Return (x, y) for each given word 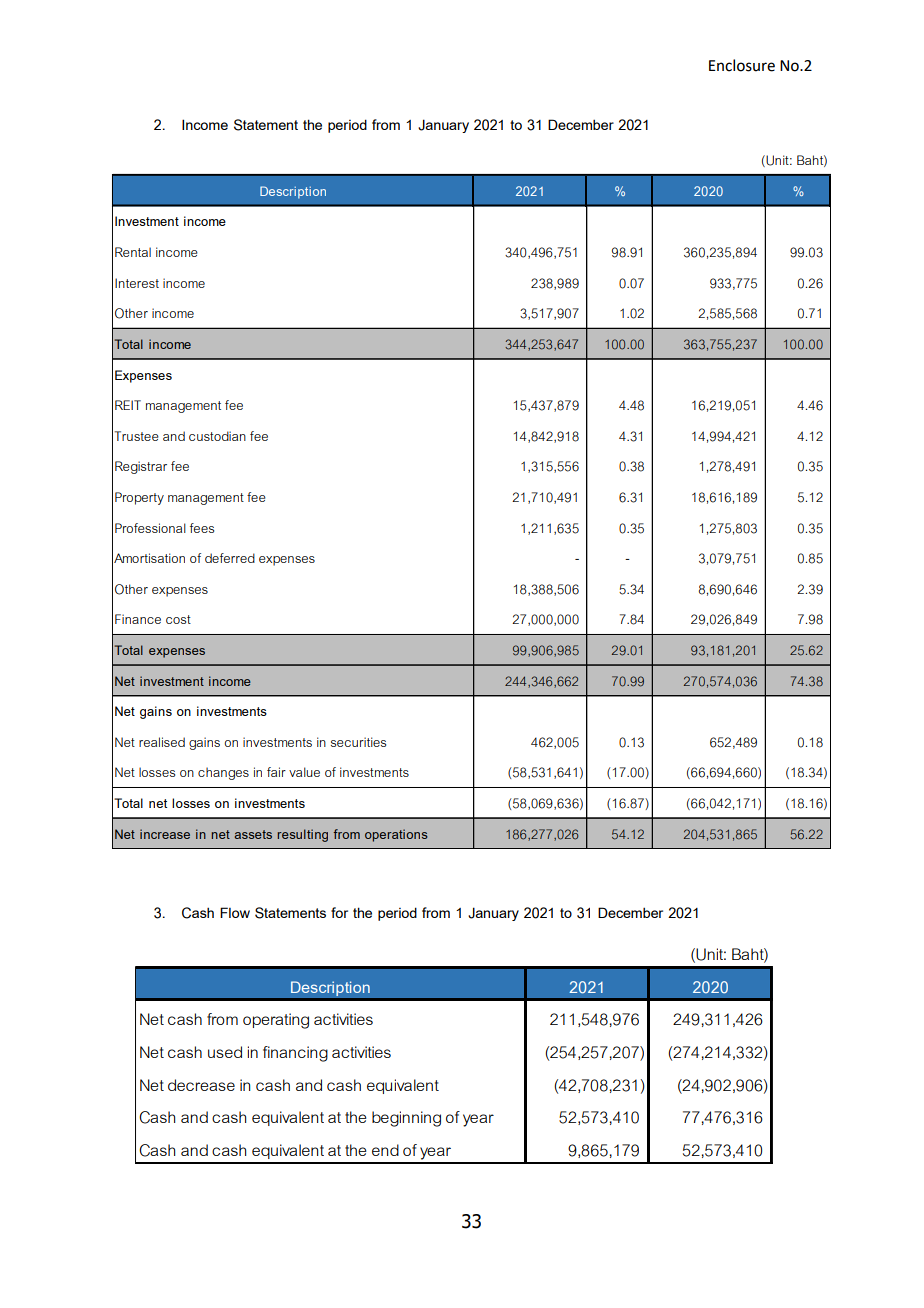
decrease (201, 1085)
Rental (133, 252)
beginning (406, 1119)
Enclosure (742, 65)
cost (178, 619)
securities (358, 742)
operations (396, 835)
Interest (137, 283)
